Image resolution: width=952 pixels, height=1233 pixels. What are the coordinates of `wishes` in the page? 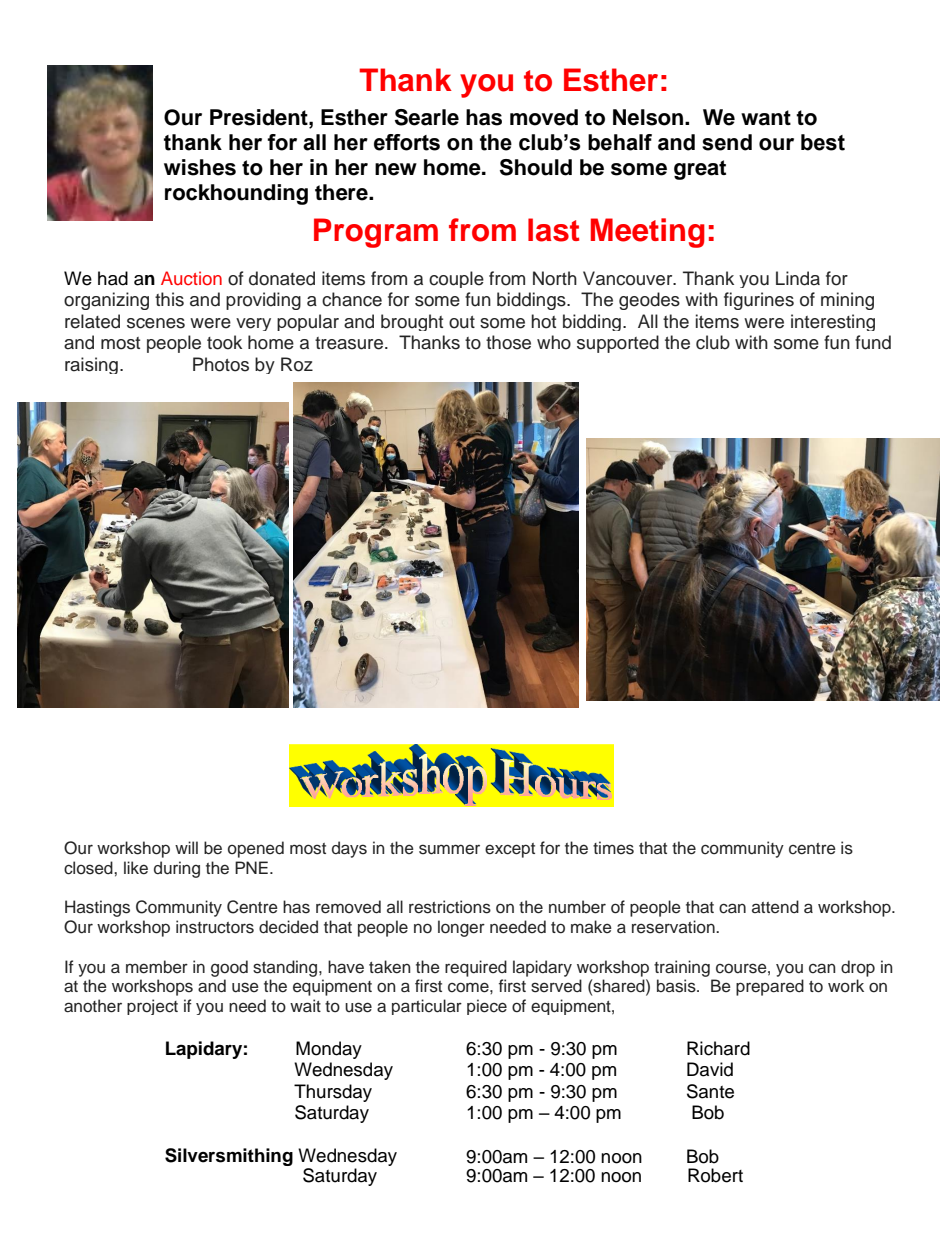 It's located at (200, 167).
